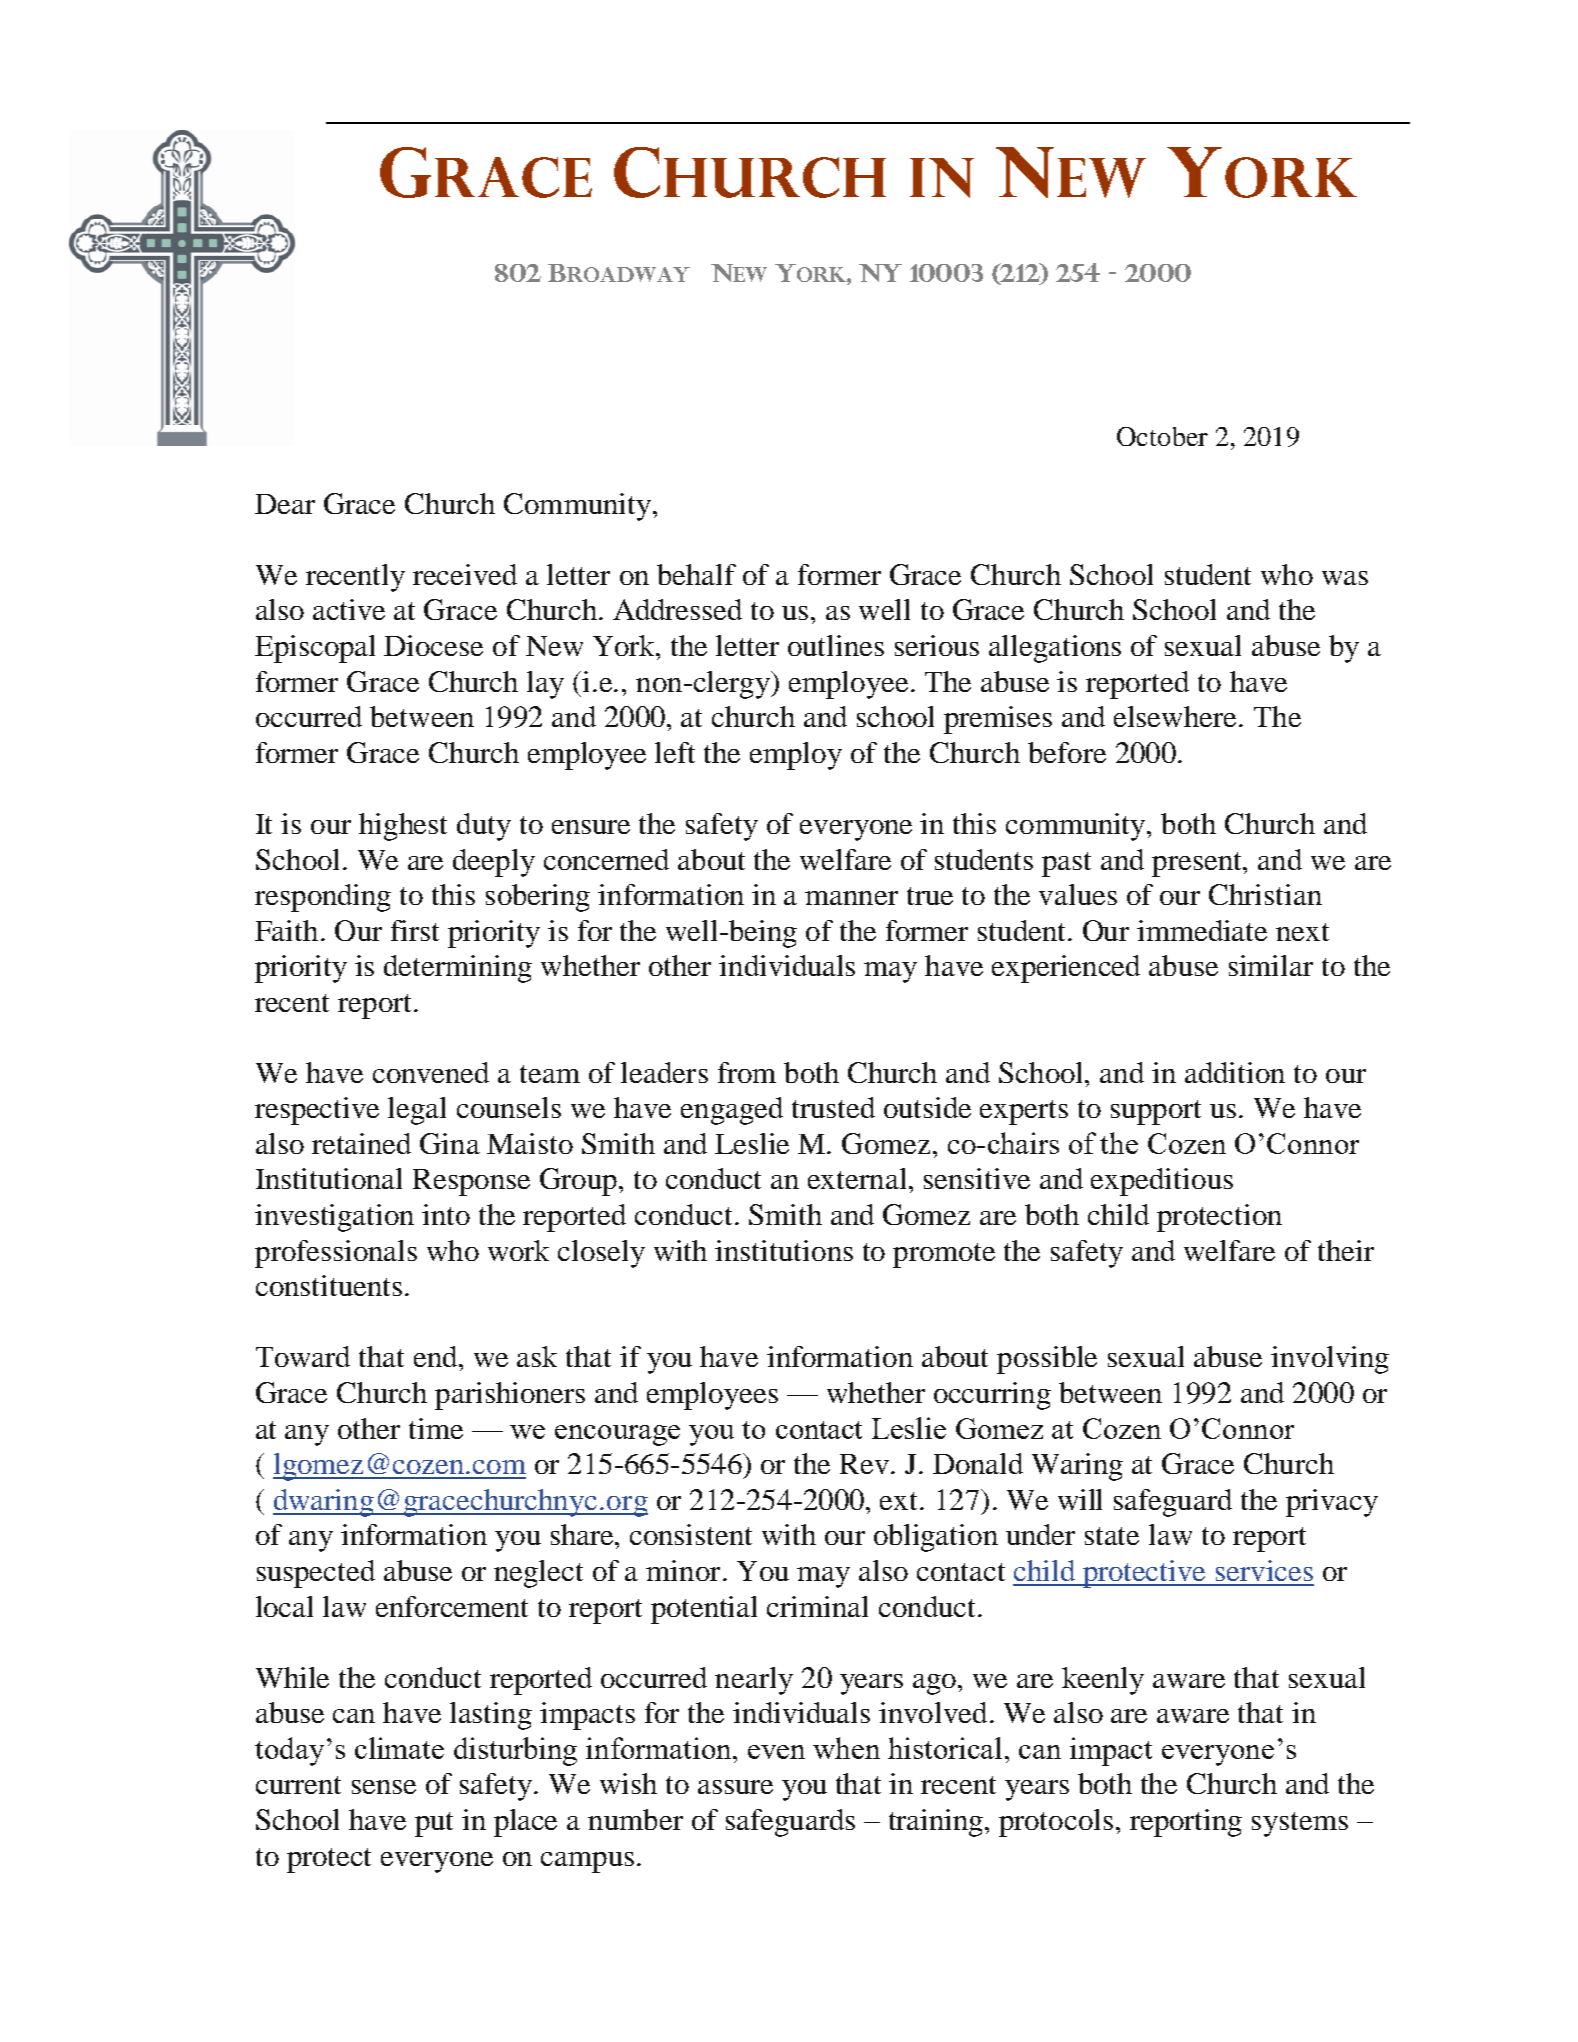 The image size is (1578, 2042). Describe the element at coordinates (696, 574) in the screenshot. I see `behalf` at that location.
